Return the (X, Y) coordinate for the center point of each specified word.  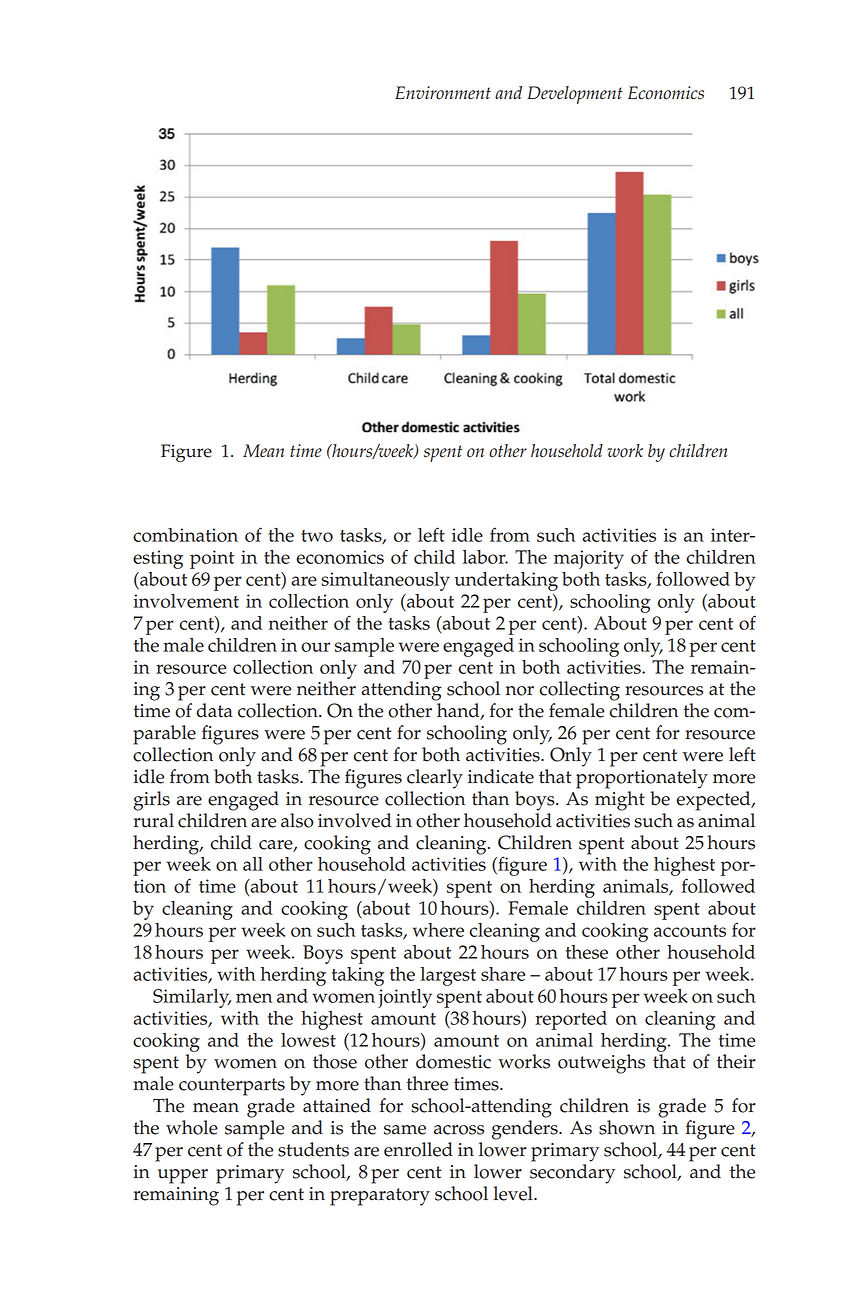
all (253, 864)
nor (520, 691)
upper (183, 1176)
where (438, 930)
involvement (186, 601)
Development (575, 95)
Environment (443, 93)
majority (589, 559)
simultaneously (385, 581)
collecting (580, 691)
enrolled (418, 1149)
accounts (690, 931)
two (317, 536)
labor (485, 557)
